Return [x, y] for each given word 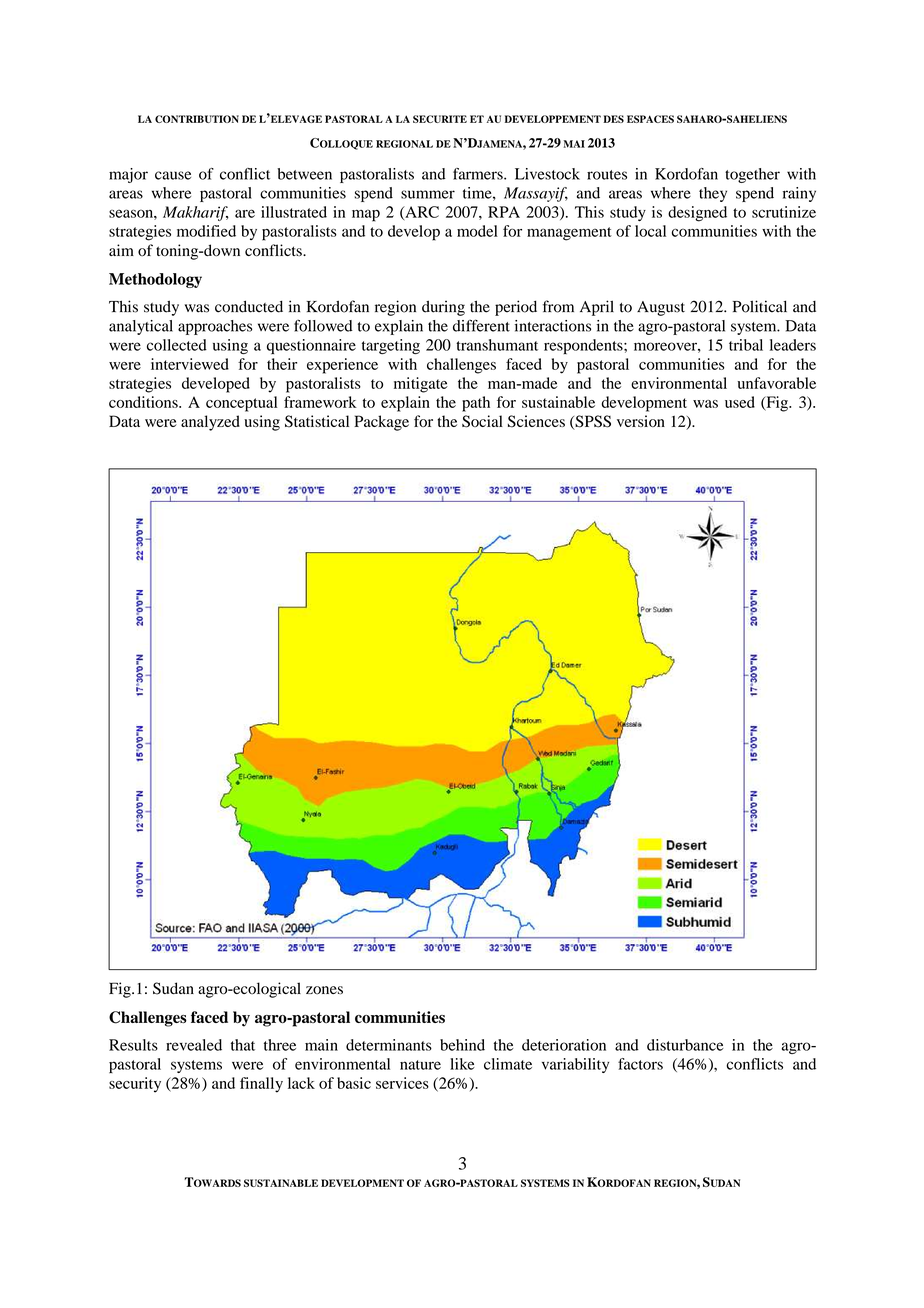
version [641, 421]
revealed [194, 1045]
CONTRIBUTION [197, 119]
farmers [479, 174]
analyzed [210, 423]
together [752, 175]
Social [482, 421]
